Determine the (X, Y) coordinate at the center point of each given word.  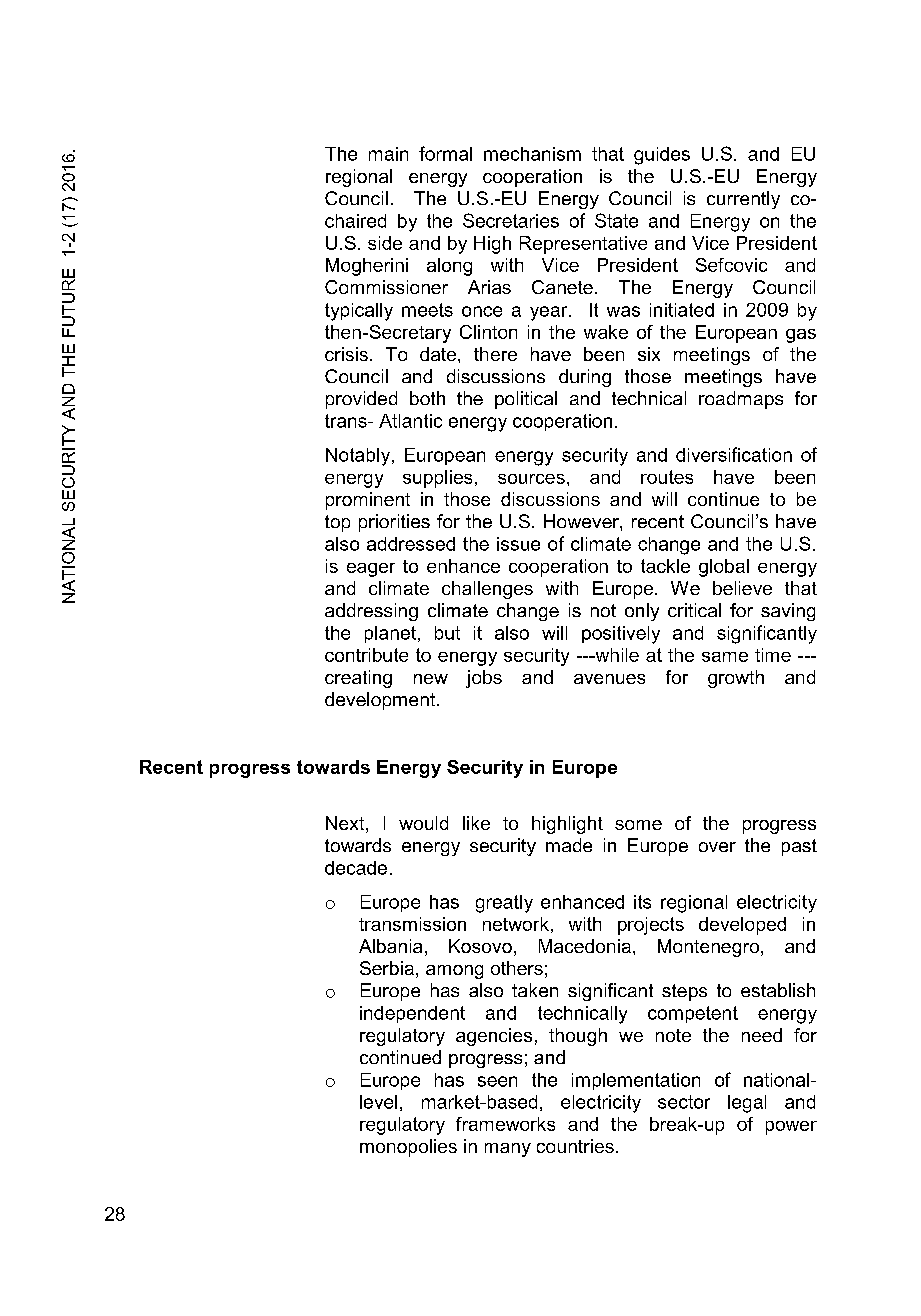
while (616, 655)
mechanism (532, 154)
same (725, 657)
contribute (366, 655)
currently (743, 200)
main (388, 154)
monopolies (408, 1148)
